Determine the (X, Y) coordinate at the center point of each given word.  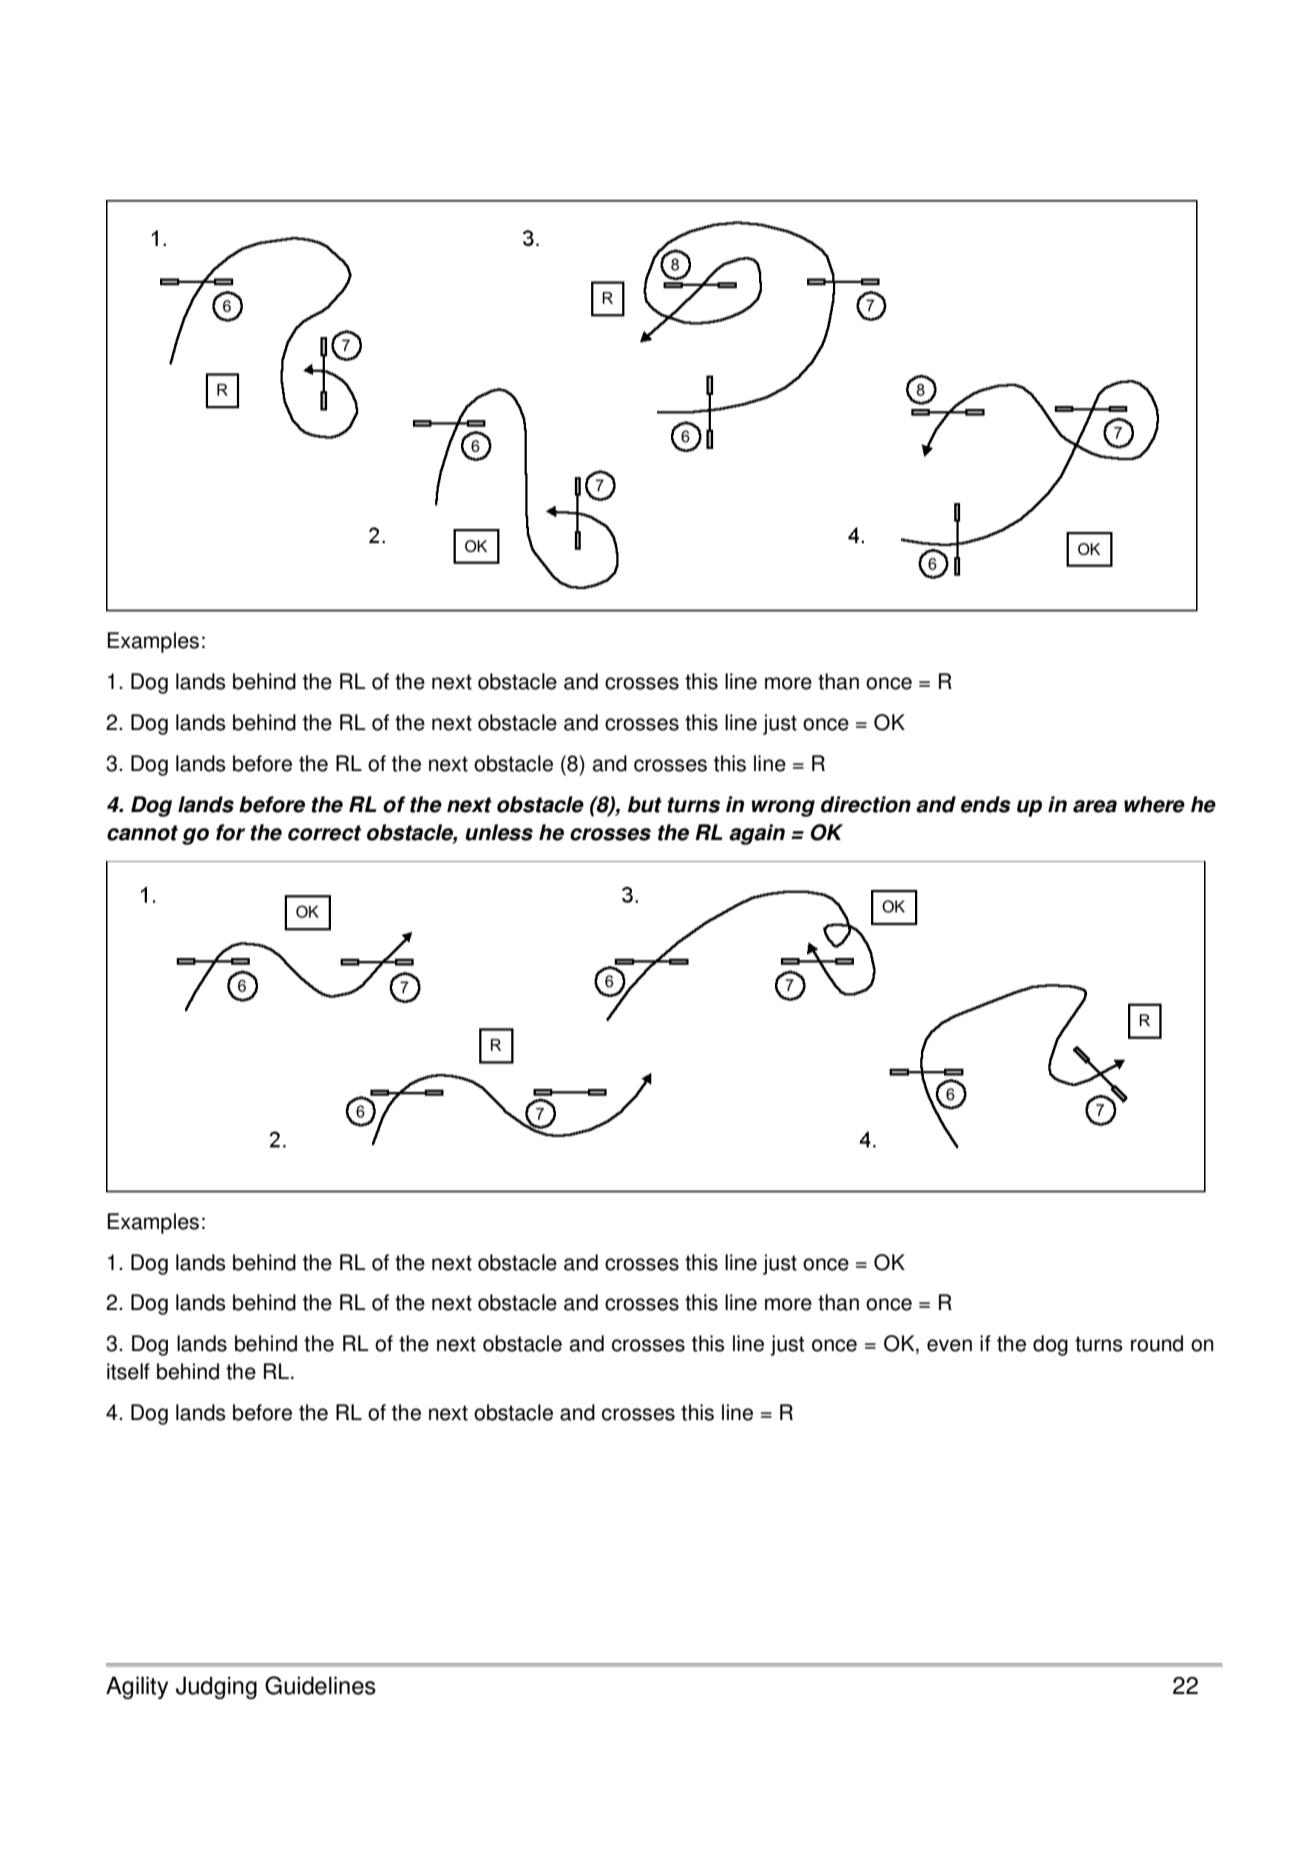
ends (986, 804)
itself (128, 1371)
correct (324, 833)
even (949, 1345)
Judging (216, 1687)
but (645, 804)
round (1157, 1343)
